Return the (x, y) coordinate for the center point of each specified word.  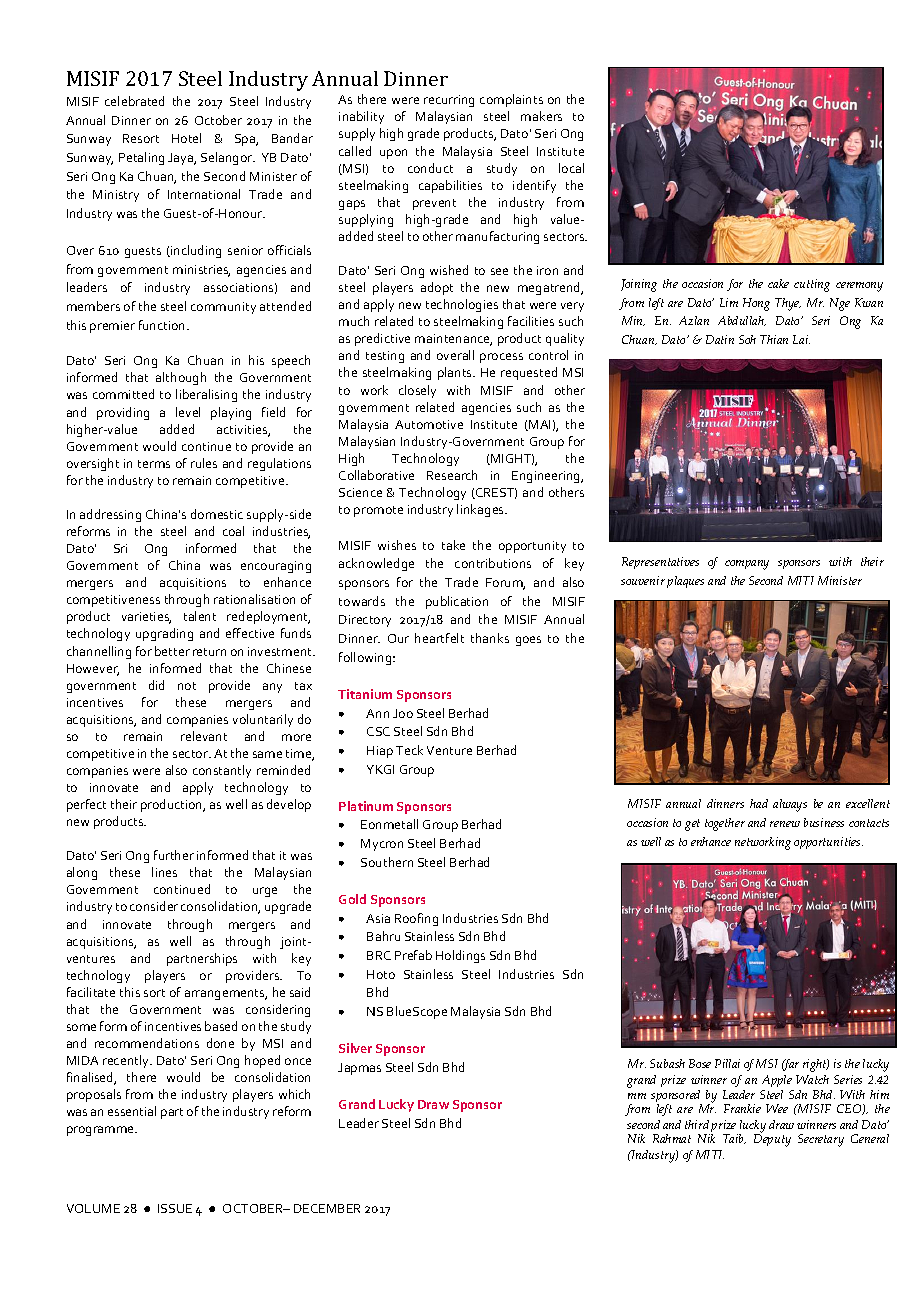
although (181, 378)
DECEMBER (327, 1208)
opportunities (828, 843)
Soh (747, 339)
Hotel (186, 138)
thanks (490, 638)
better (172, 651)
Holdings (460, 956)
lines (164, 872)
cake (778, 283)
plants (456, 373)
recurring (449, 101)
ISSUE (175, 1208)
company (747, 565)
